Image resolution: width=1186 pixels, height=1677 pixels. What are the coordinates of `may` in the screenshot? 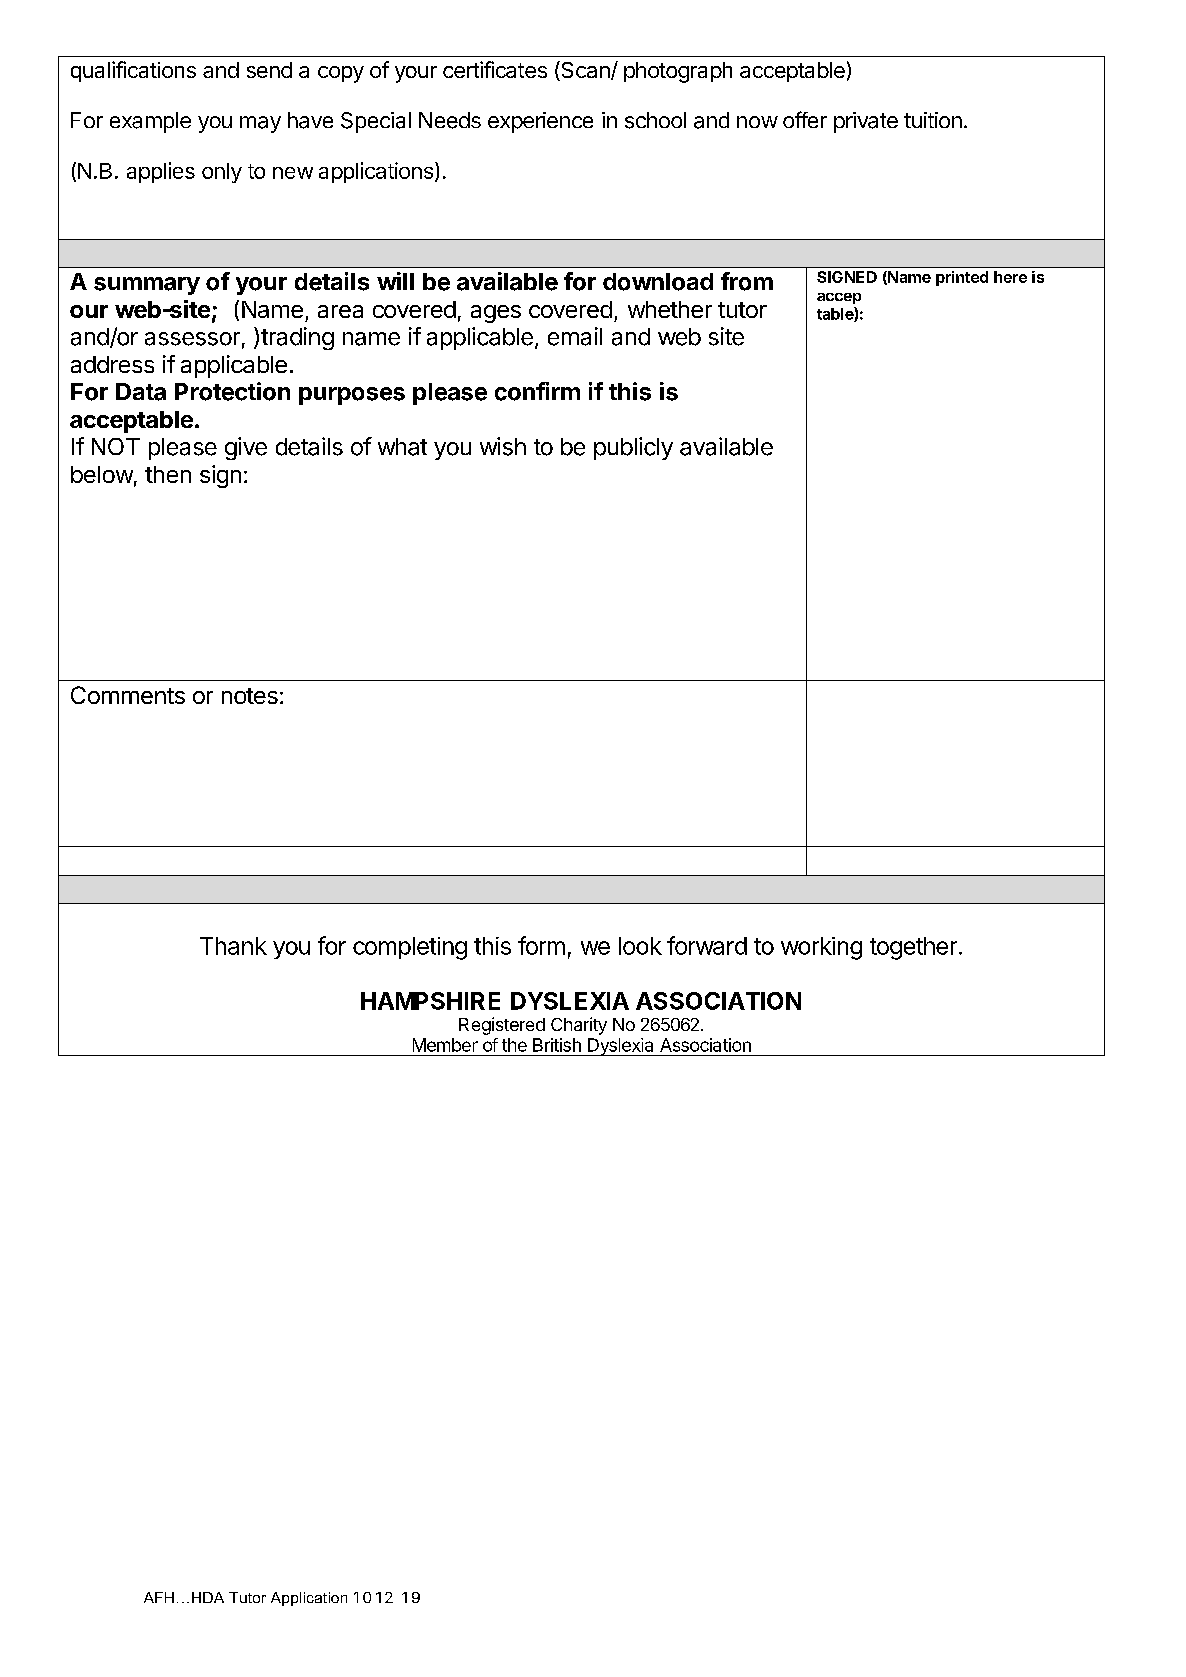 It's located at (260, 124).
